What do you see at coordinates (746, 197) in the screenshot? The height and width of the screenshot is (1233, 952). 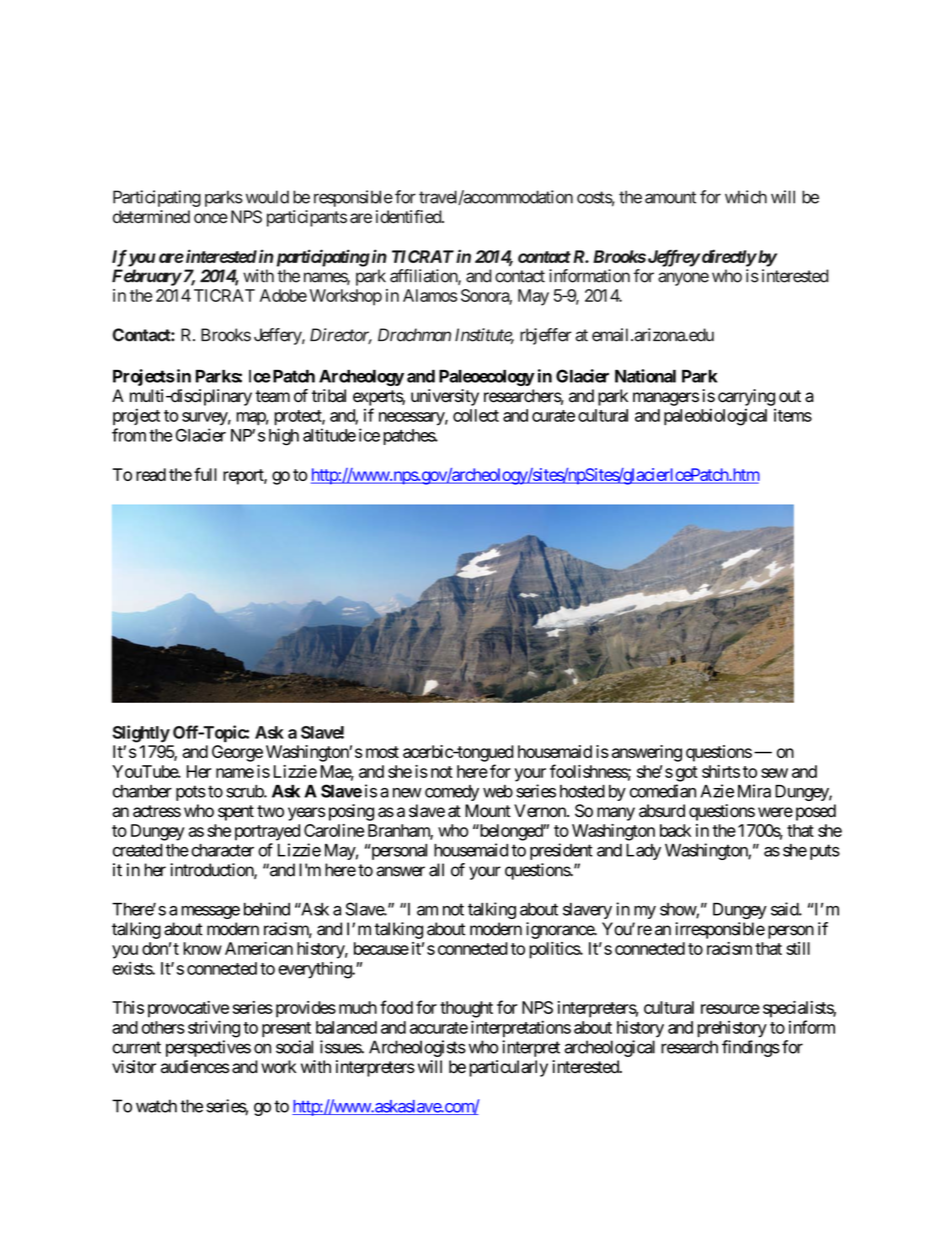 I see `which` at bounding box center [746, 197].
